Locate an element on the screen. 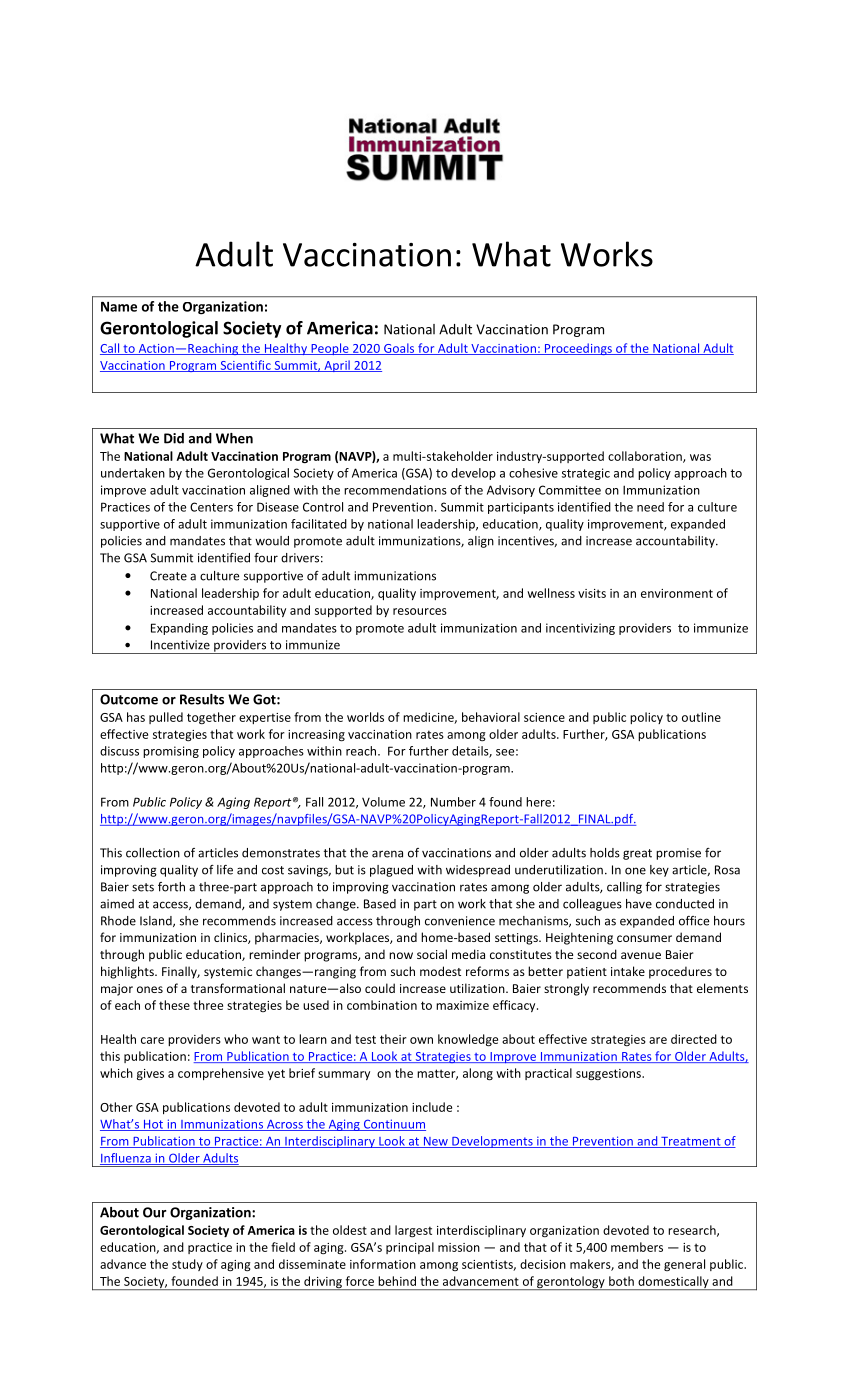 This screenshot has height=1400, width=849. study is located at coordinates (187, 1265).
